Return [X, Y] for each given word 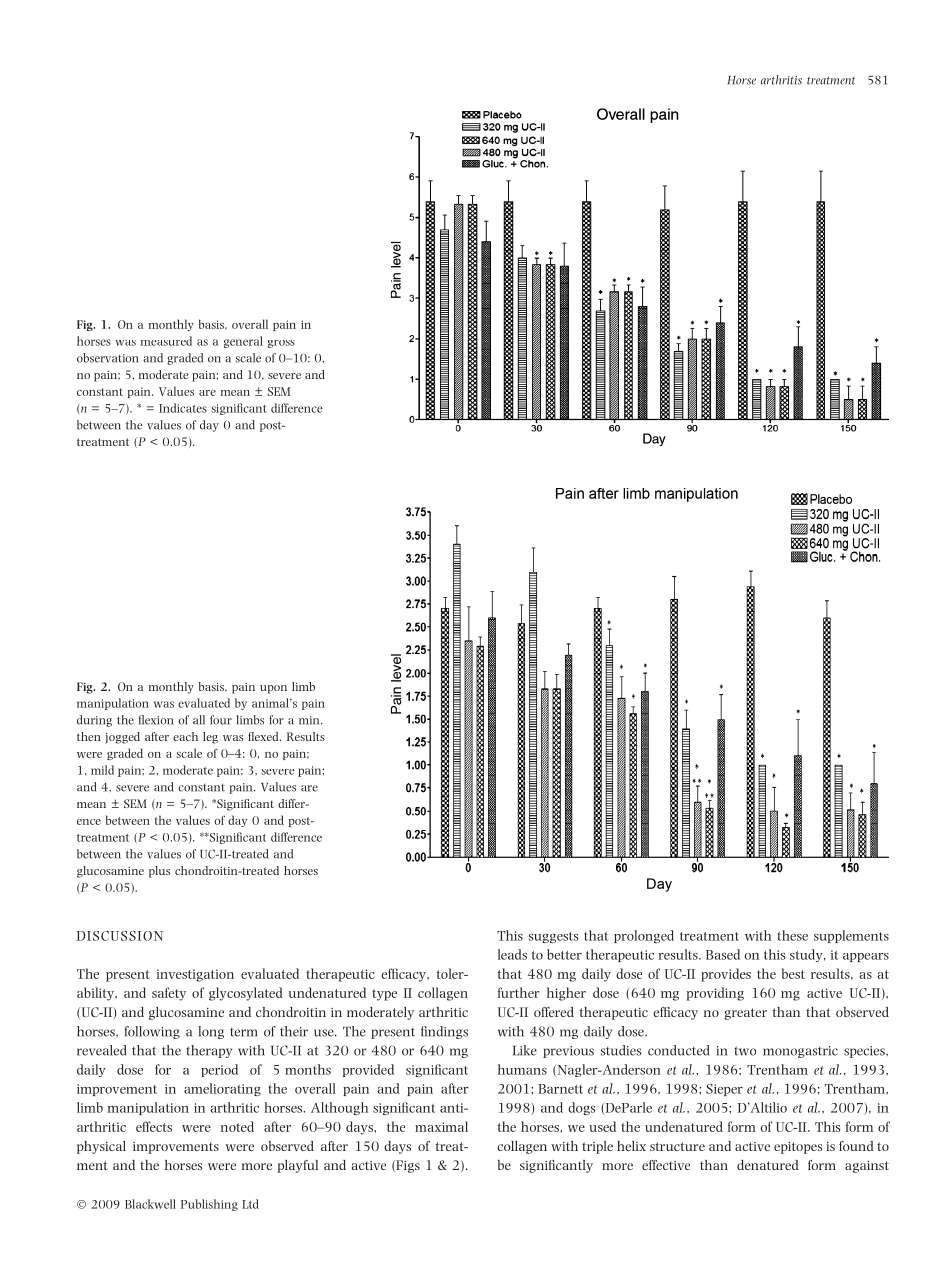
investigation [195, 975]
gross [281, 344]
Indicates [183, 408]
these [793, 935]
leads [512, 954]
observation [108, 358]
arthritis [781, 80]
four [221, 720]
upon [273, 689]
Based [723, 954]
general [243, 342]
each [185, 736]
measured [166, 341]
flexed [264, 736]
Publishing [209, 1205]
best [793, 973]
